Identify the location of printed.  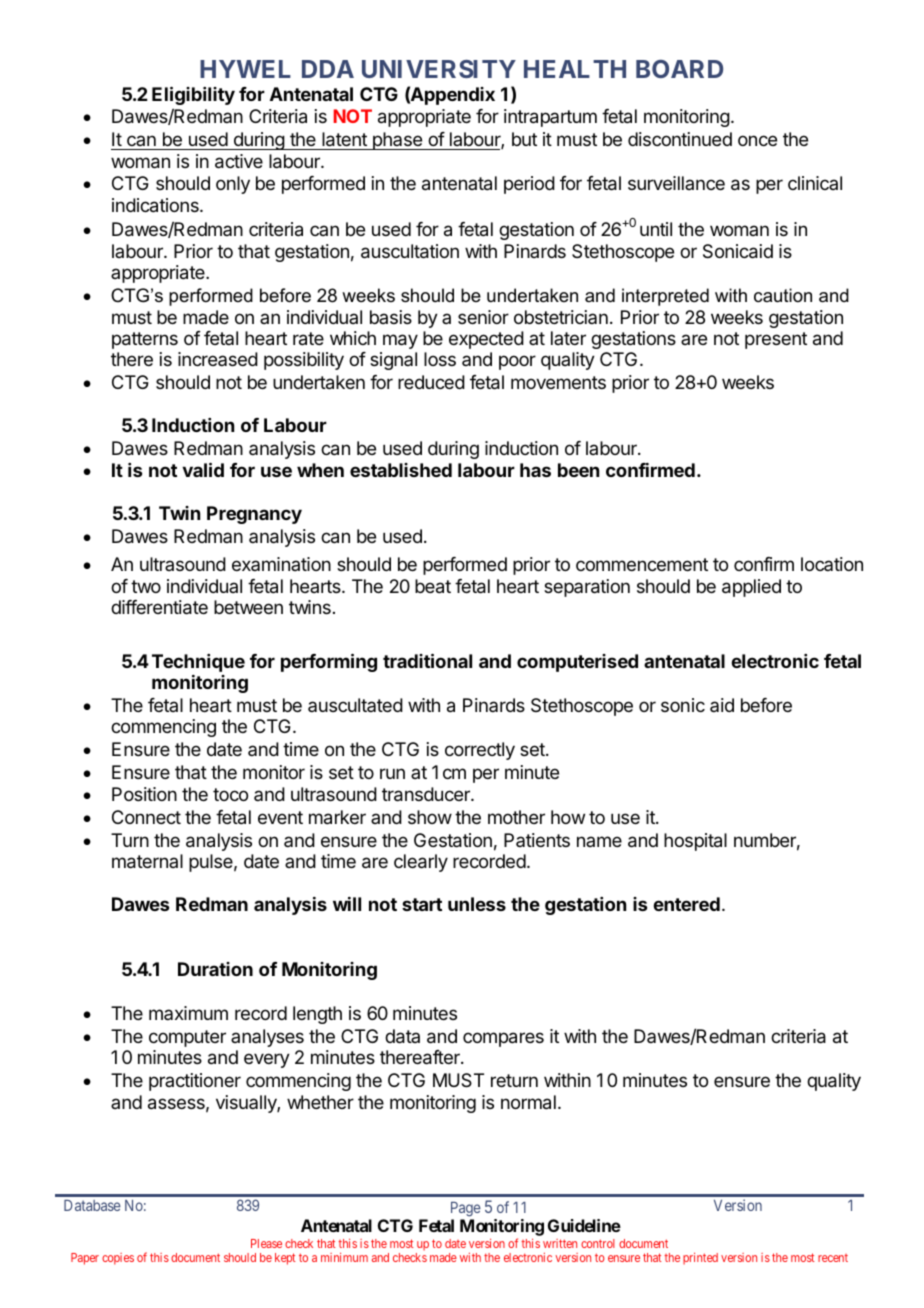
(700, 1259).
